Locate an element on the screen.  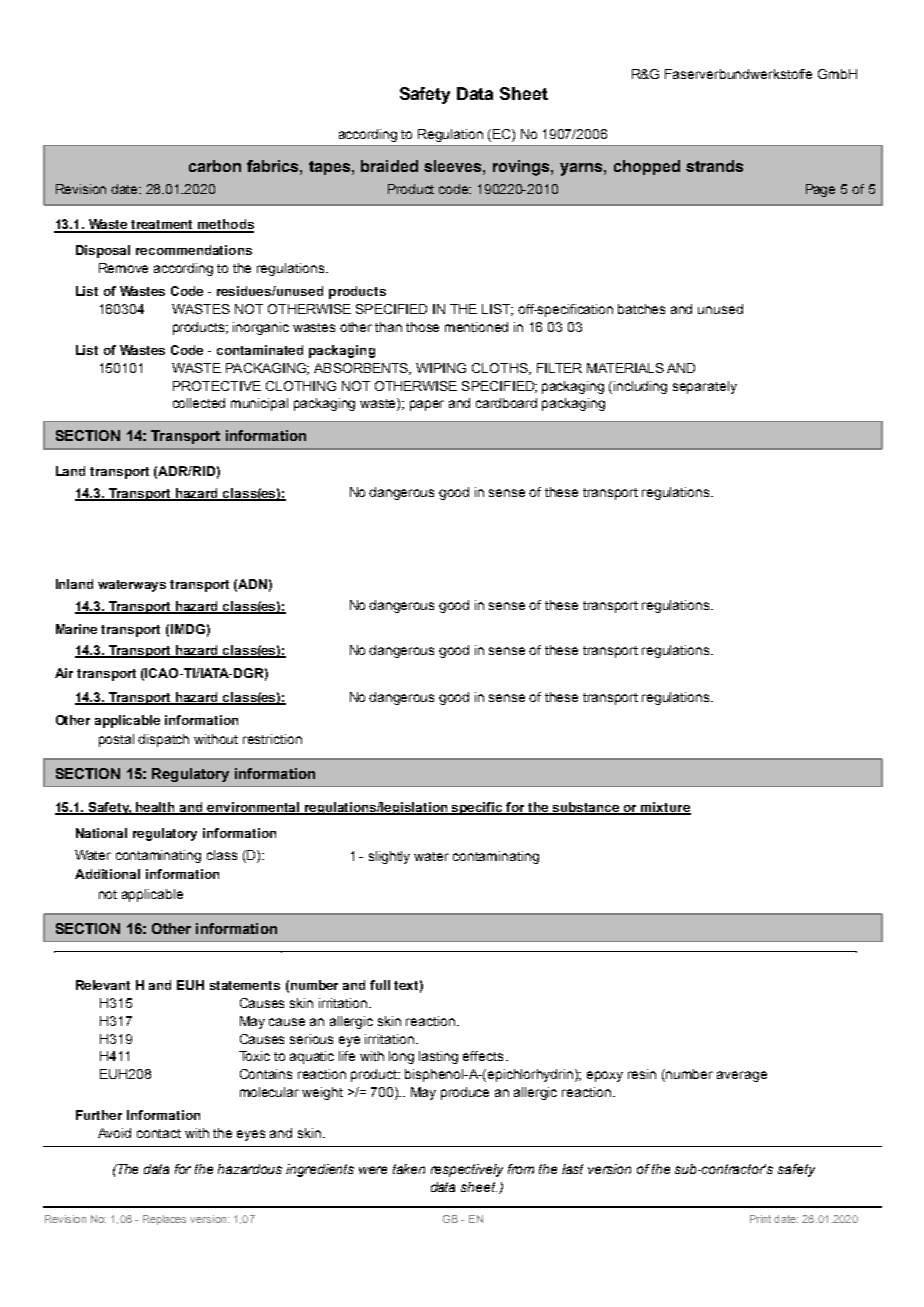
strands is located at coordinates (714, 166).
